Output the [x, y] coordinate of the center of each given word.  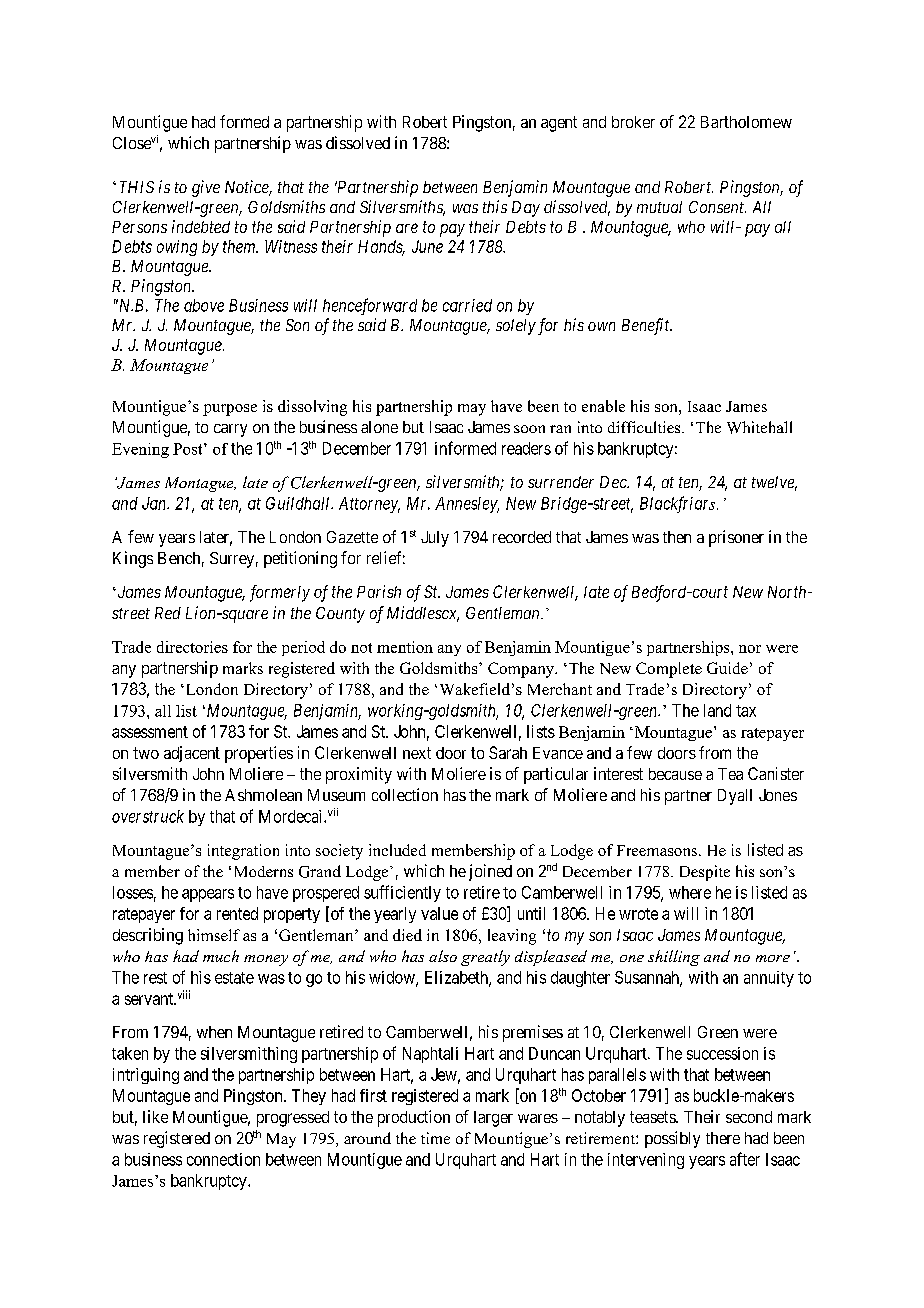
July [435, 539]
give [206, 188]
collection [405, 794]
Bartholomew [746, 122]
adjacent [192, 754]
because [675, 774]
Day [526, 209]
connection [223, 1159]
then [677, 537]
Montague [200, 484]
